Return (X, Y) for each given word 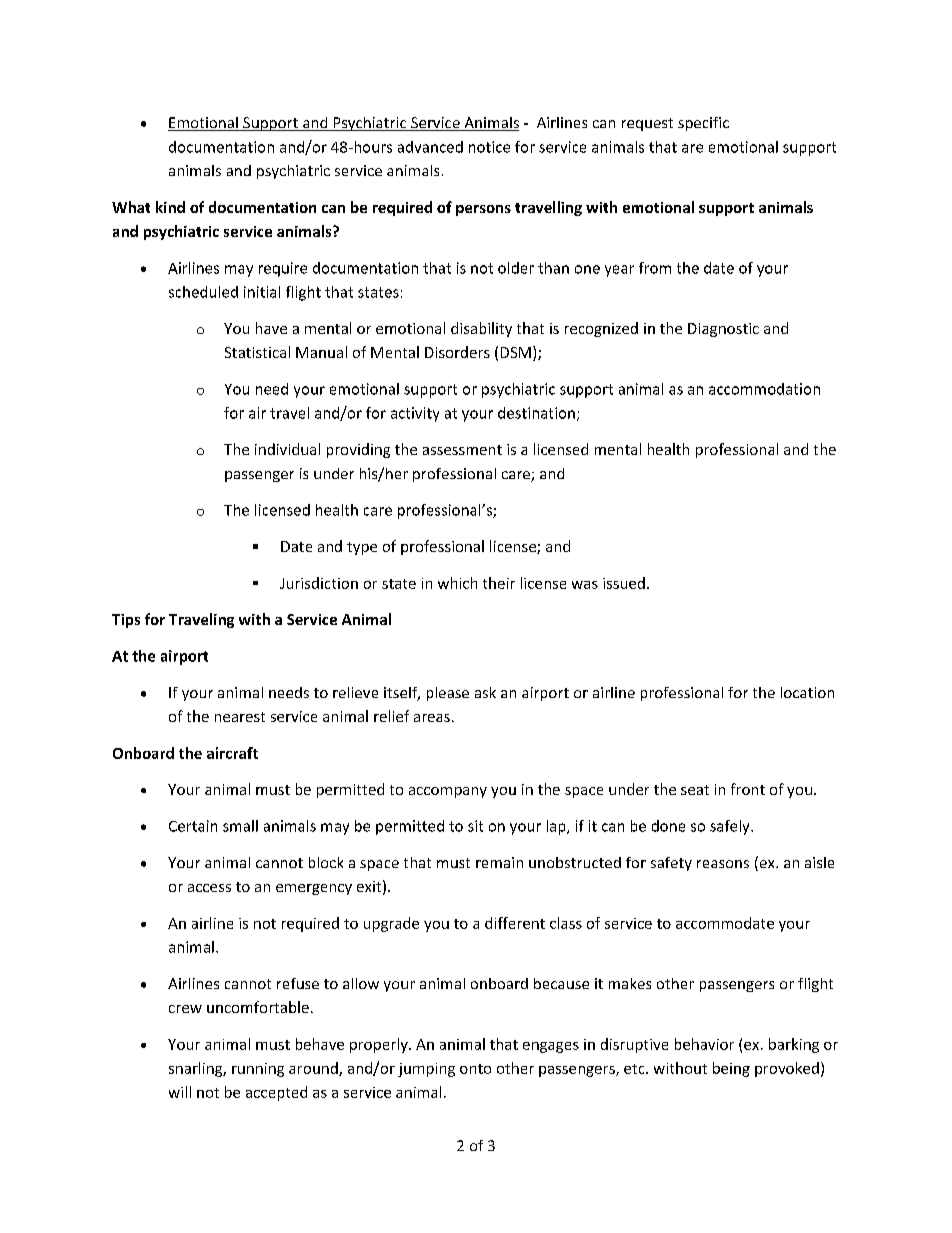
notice (489, 147)
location (807, 692)
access (209, 888)
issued (624, 583)
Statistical (257, 352)
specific (703, 124)
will (180, 1092)
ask (485, 692)
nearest (240, 717)
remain (499, 862)
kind (170, 207)
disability (481, 329)
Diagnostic (723, 330)
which (457, 583)
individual (287, 449)
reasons (723, 864)
